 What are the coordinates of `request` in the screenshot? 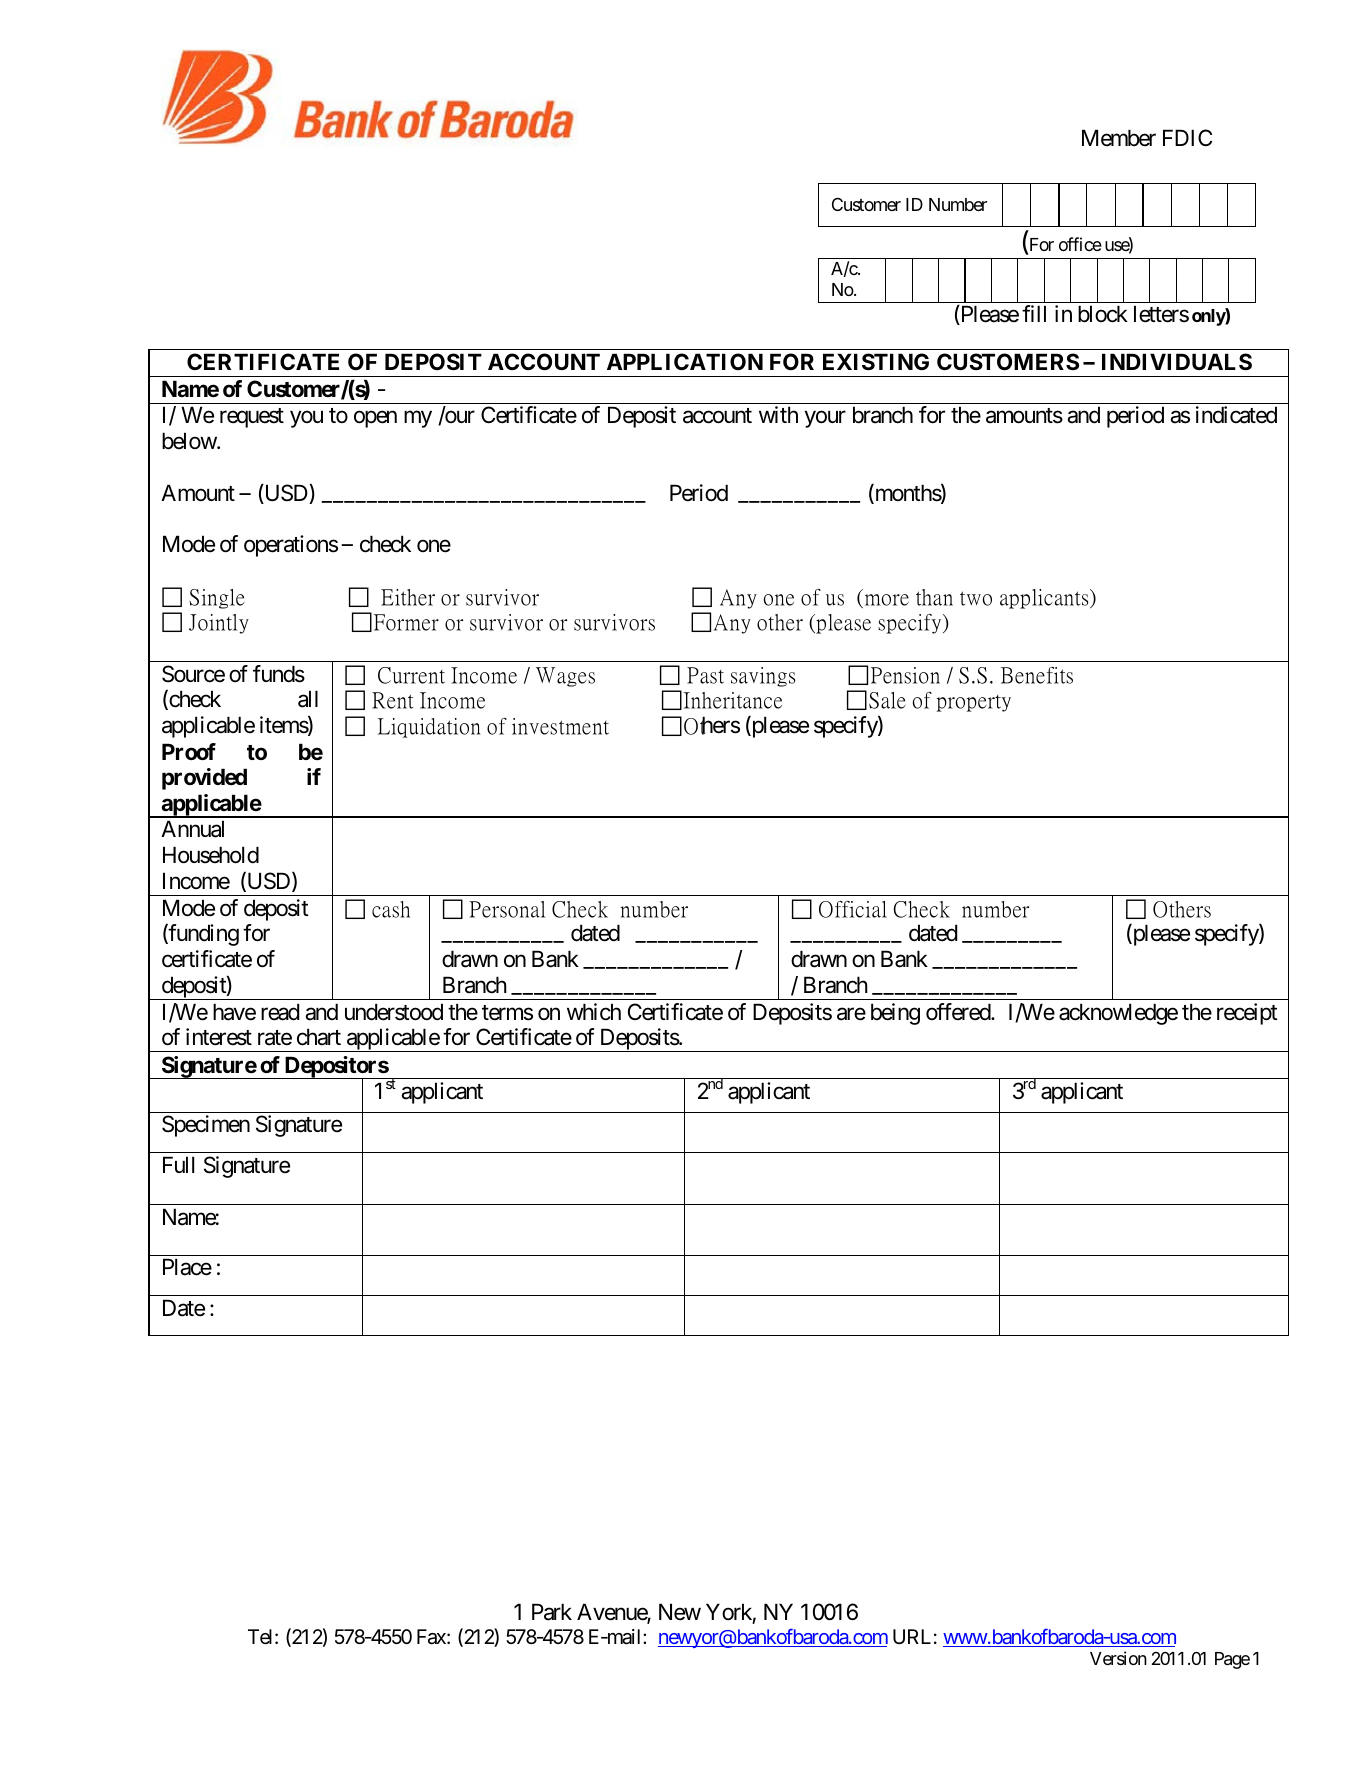 It's located at (252, 418).
